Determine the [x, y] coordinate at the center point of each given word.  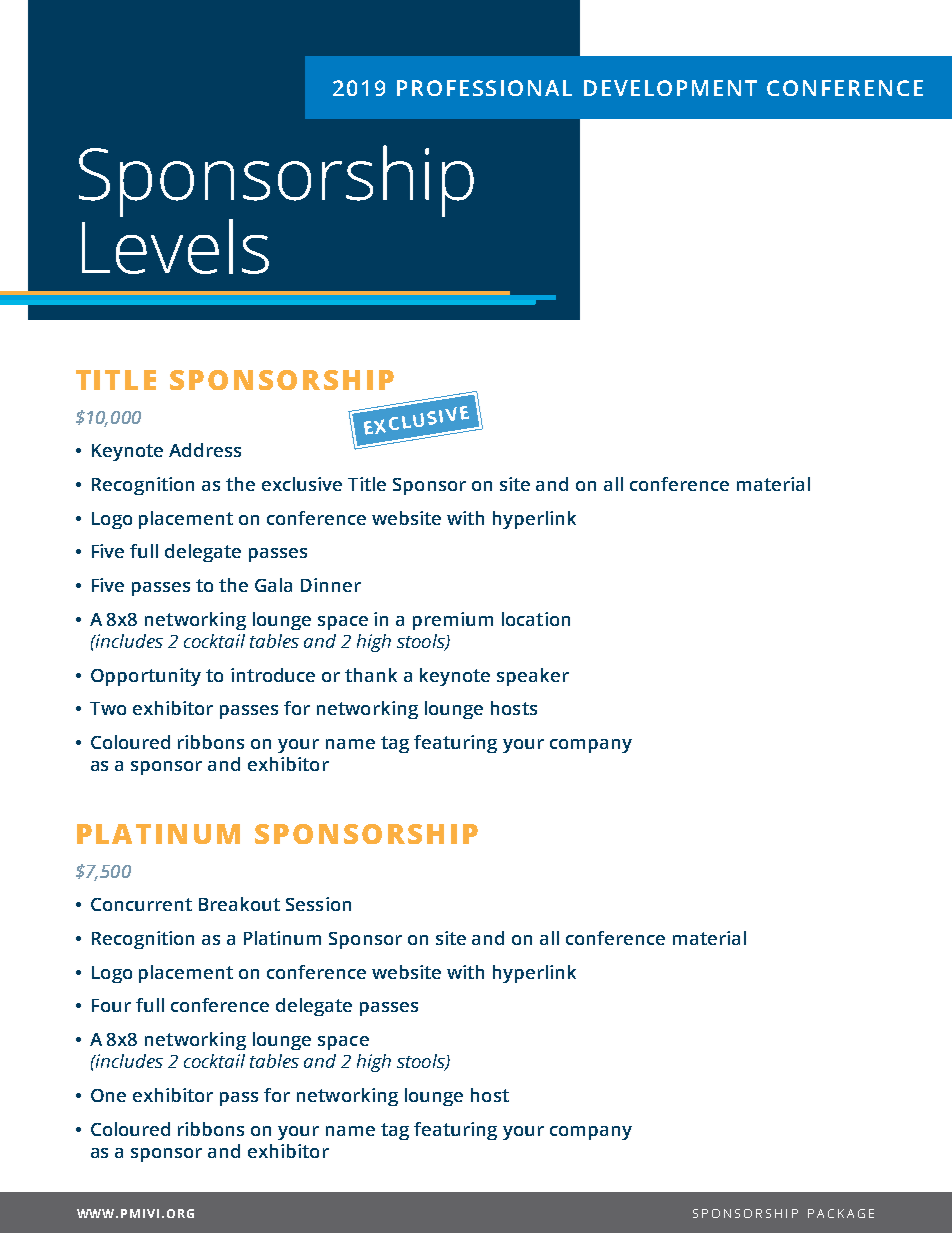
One [108, 1095]
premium [453, 621]
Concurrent [141, 904]
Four [111, 1005]
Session [318, 904]
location [536, 619]
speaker [533, 677]
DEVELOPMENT [670, 88]
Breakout [239, 904]
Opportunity [146, 677]
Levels [175, 245]
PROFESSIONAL [484, 88]
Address [205, 450]
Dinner [331, 585]
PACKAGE [841, 1213]
